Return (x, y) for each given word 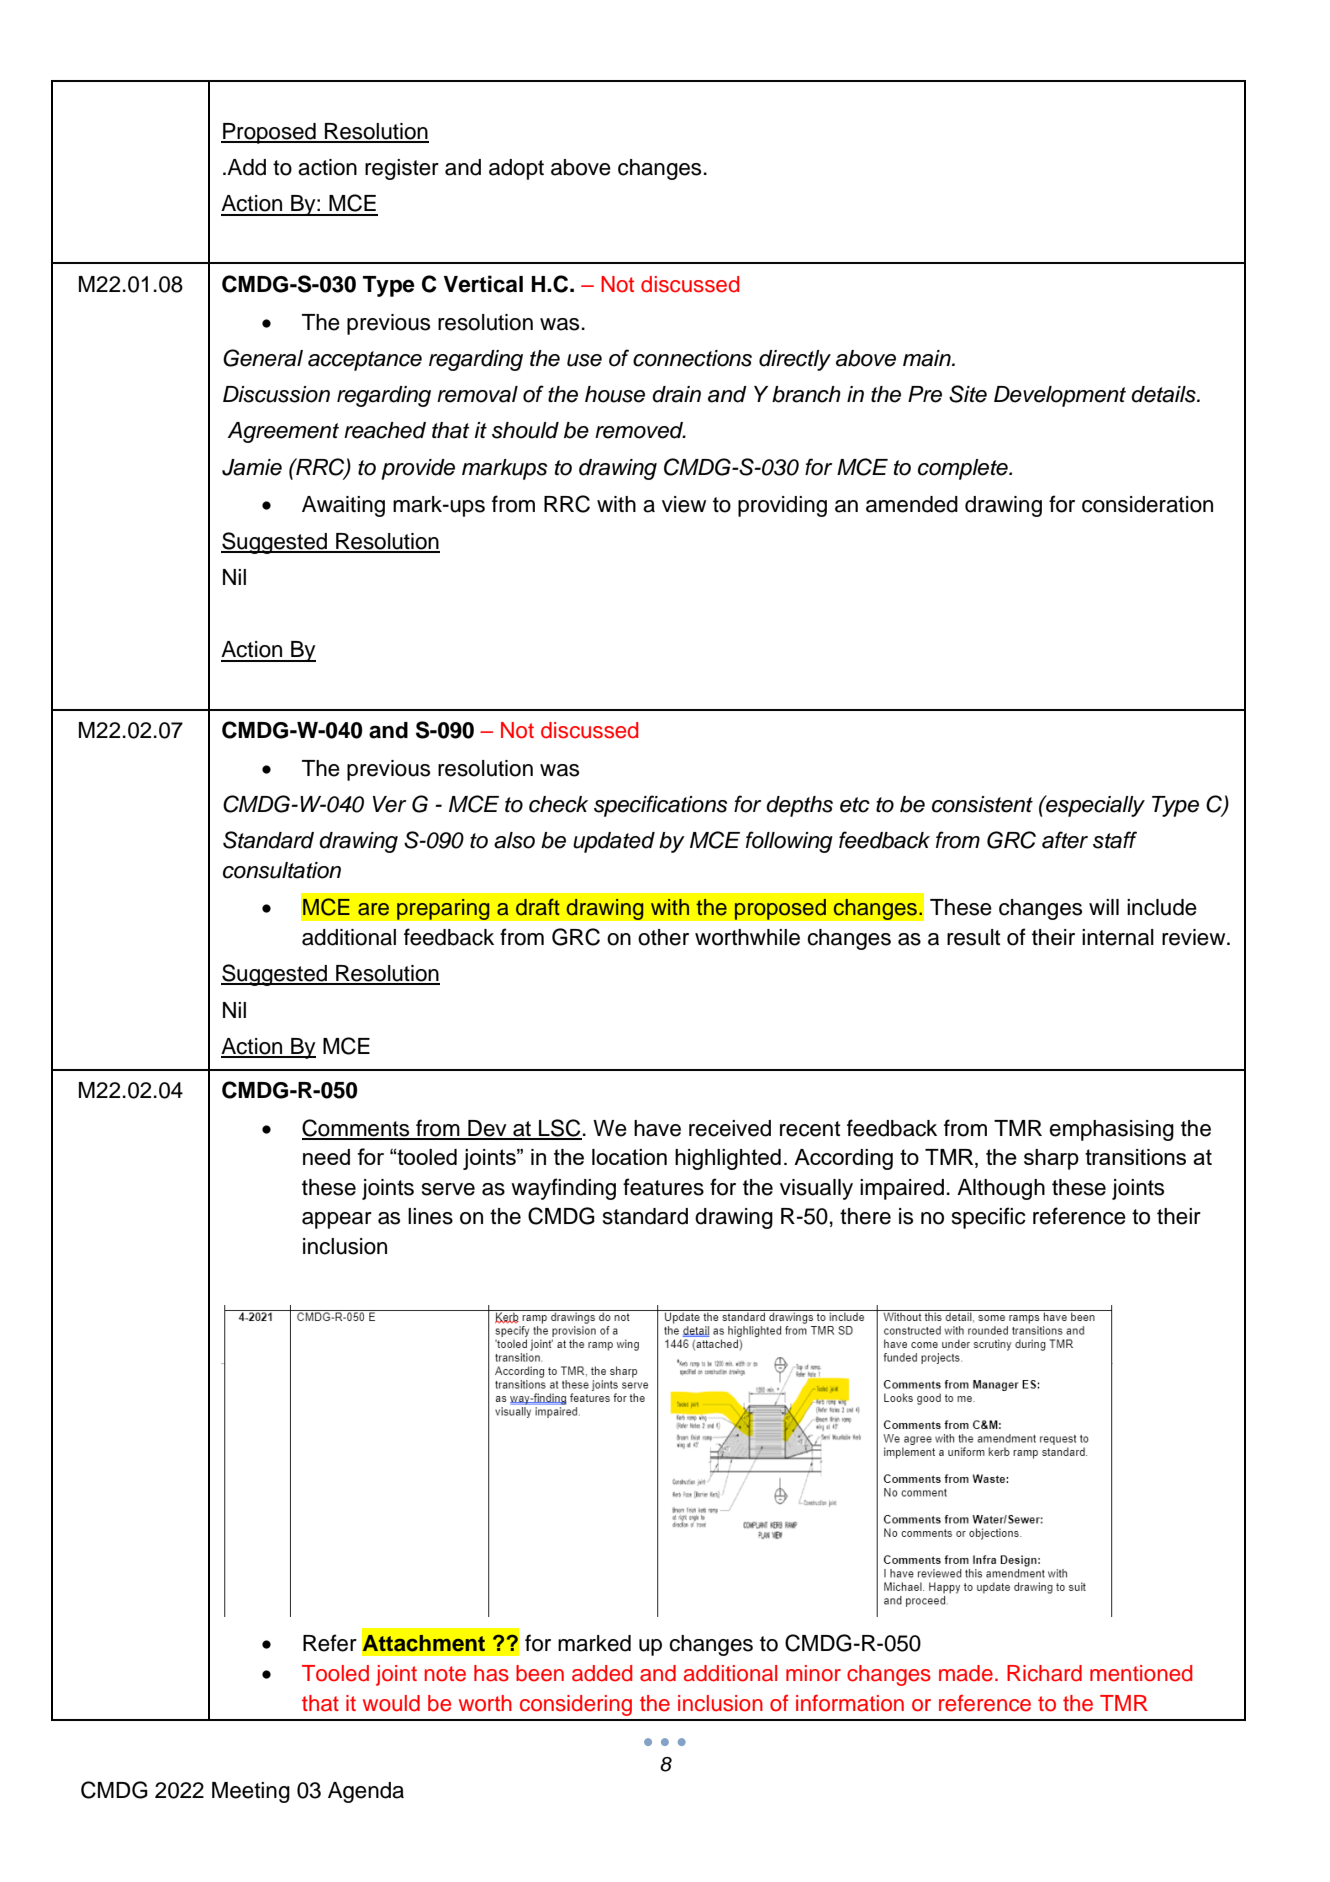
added (602, 1673)
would (391, 1703)
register (402, 169)
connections (692, 358)
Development (1060, 396)
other (663, 937)
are (373, 909)
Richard (1044, 1673)
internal (1118, 937)
